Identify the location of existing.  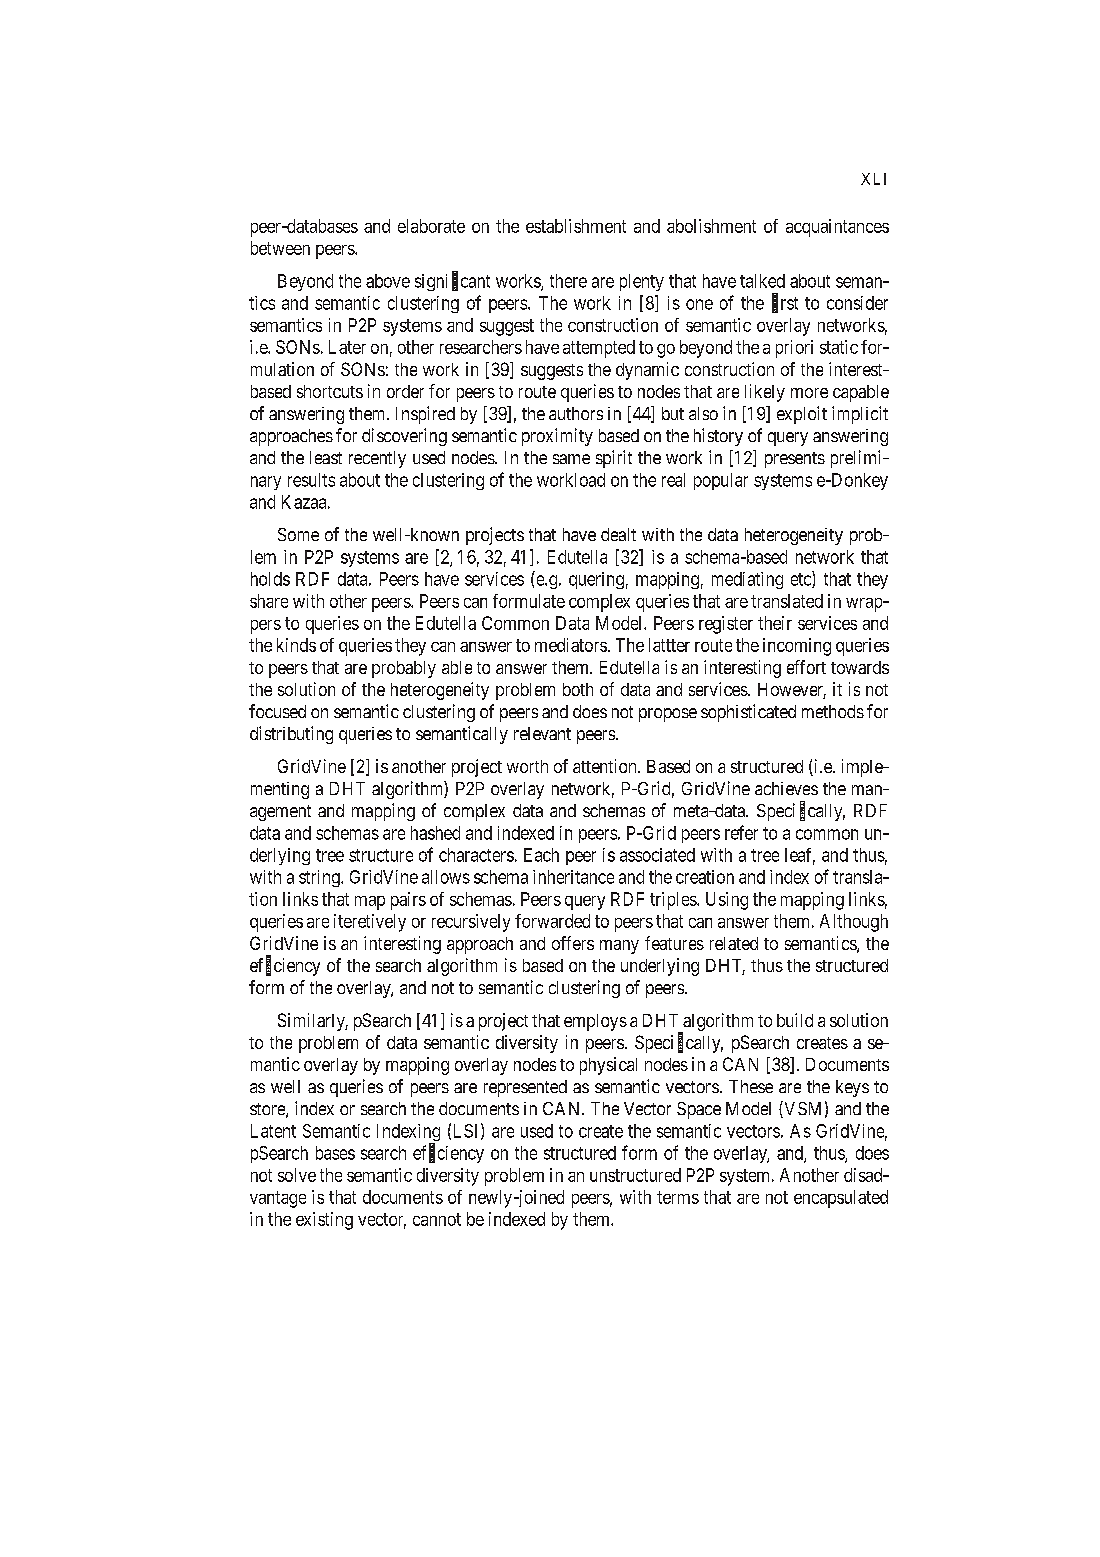
(324, 1221).
